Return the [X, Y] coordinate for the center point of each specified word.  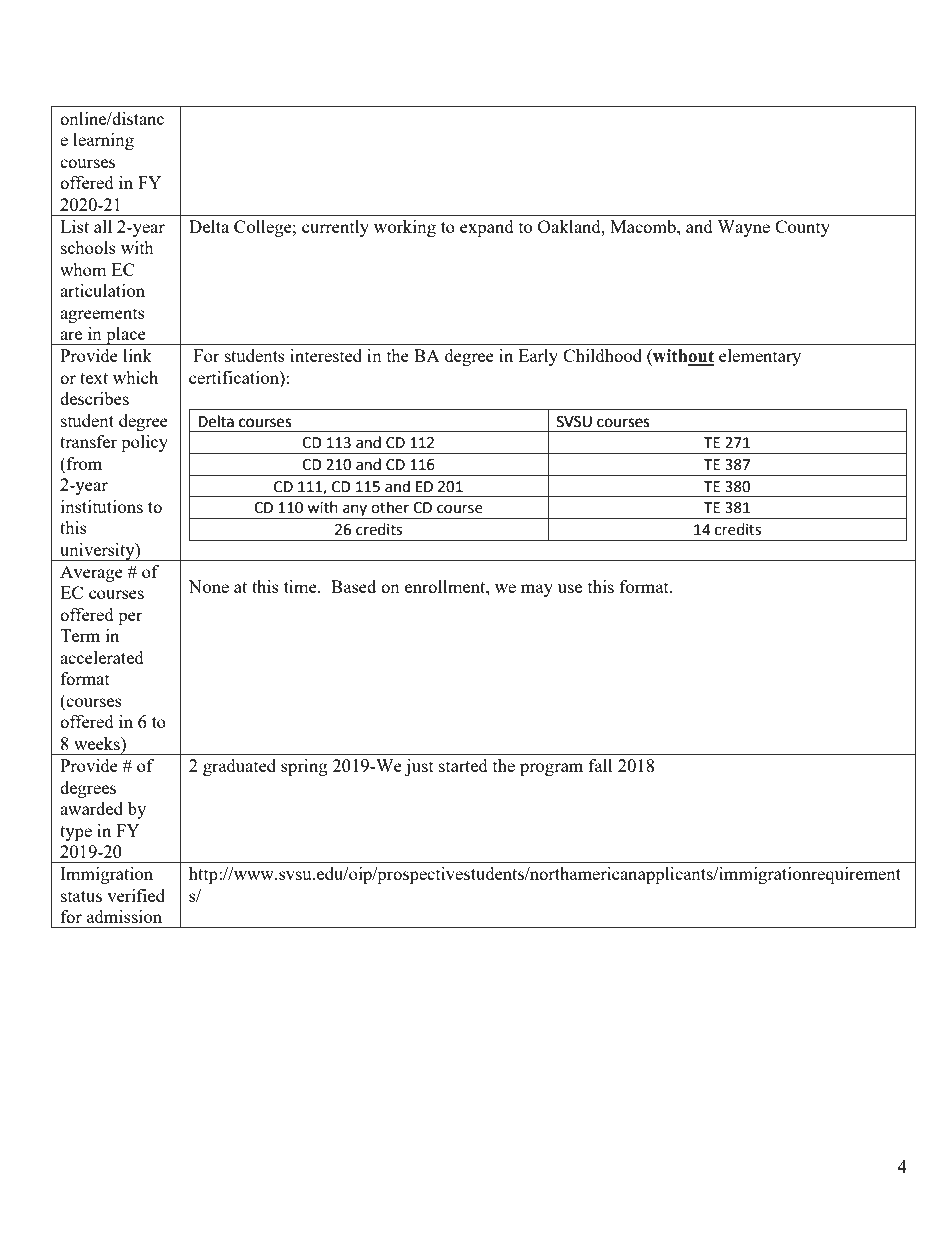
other [390, 507]
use [570, 588]
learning [103, 141]
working [405, 228]
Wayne [743, 228]
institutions [102, 506]
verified [136, 895]
